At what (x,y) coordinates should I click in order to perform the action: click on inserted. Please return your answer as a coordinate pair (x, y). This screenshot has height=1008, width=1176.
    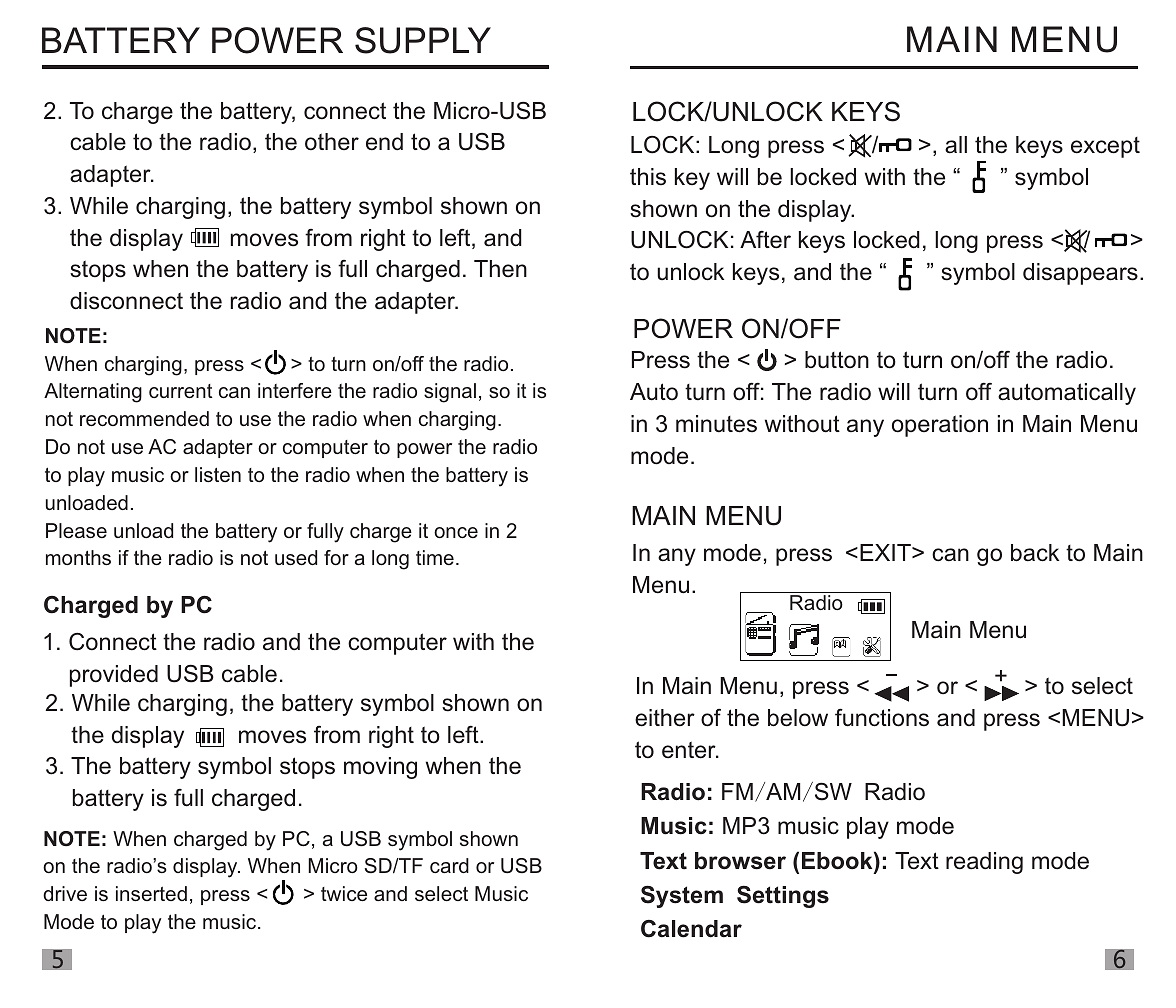
    Looking at the image, I should click on (151, 893).
